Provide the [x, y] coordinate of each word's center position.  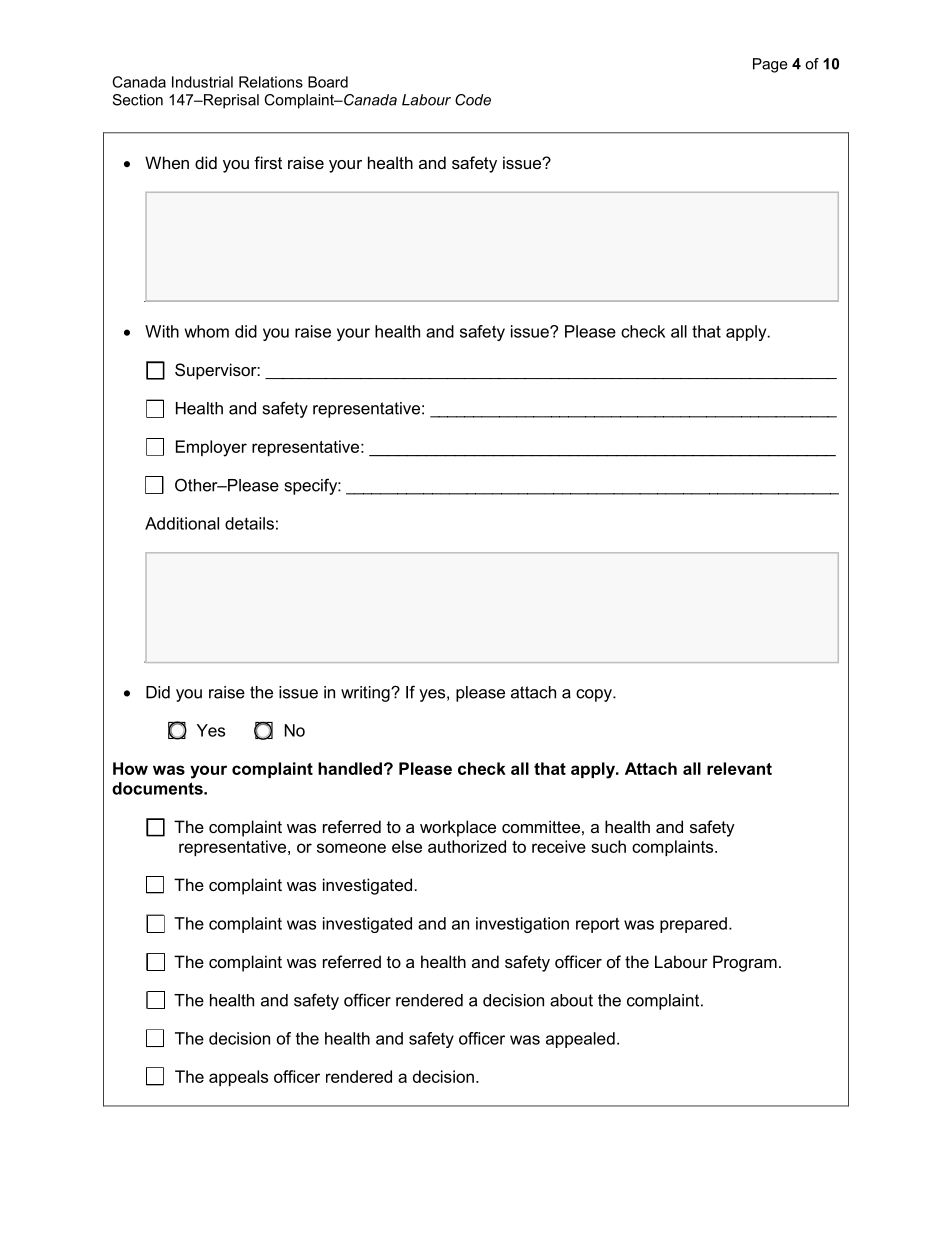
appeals [238, 1078]
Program [745, 963]
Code [473, 100]
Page [770, 65]
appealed [580, 1040]
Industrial [202, 82]
